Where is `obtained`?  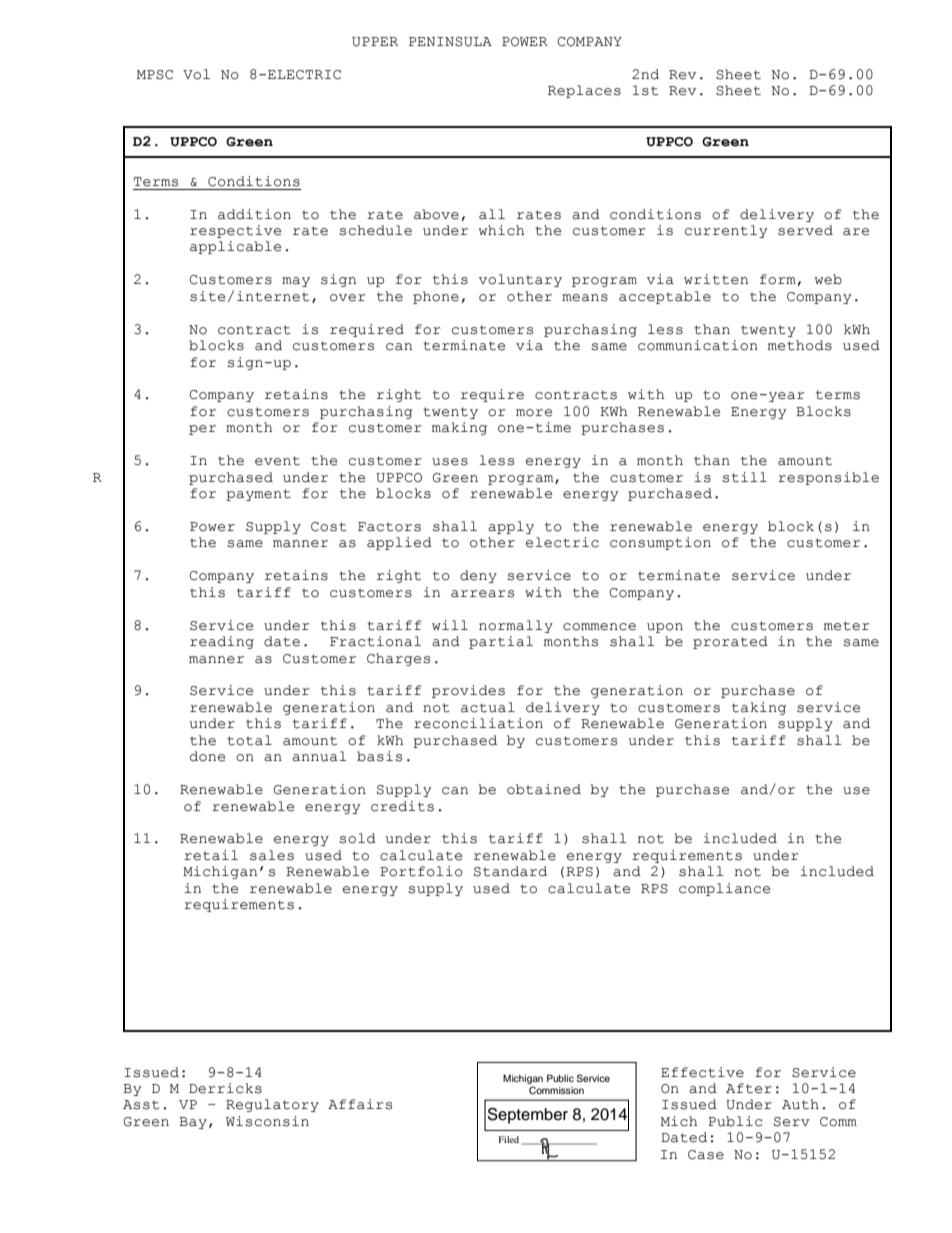
obtained is located at coordinates (544, 789).
